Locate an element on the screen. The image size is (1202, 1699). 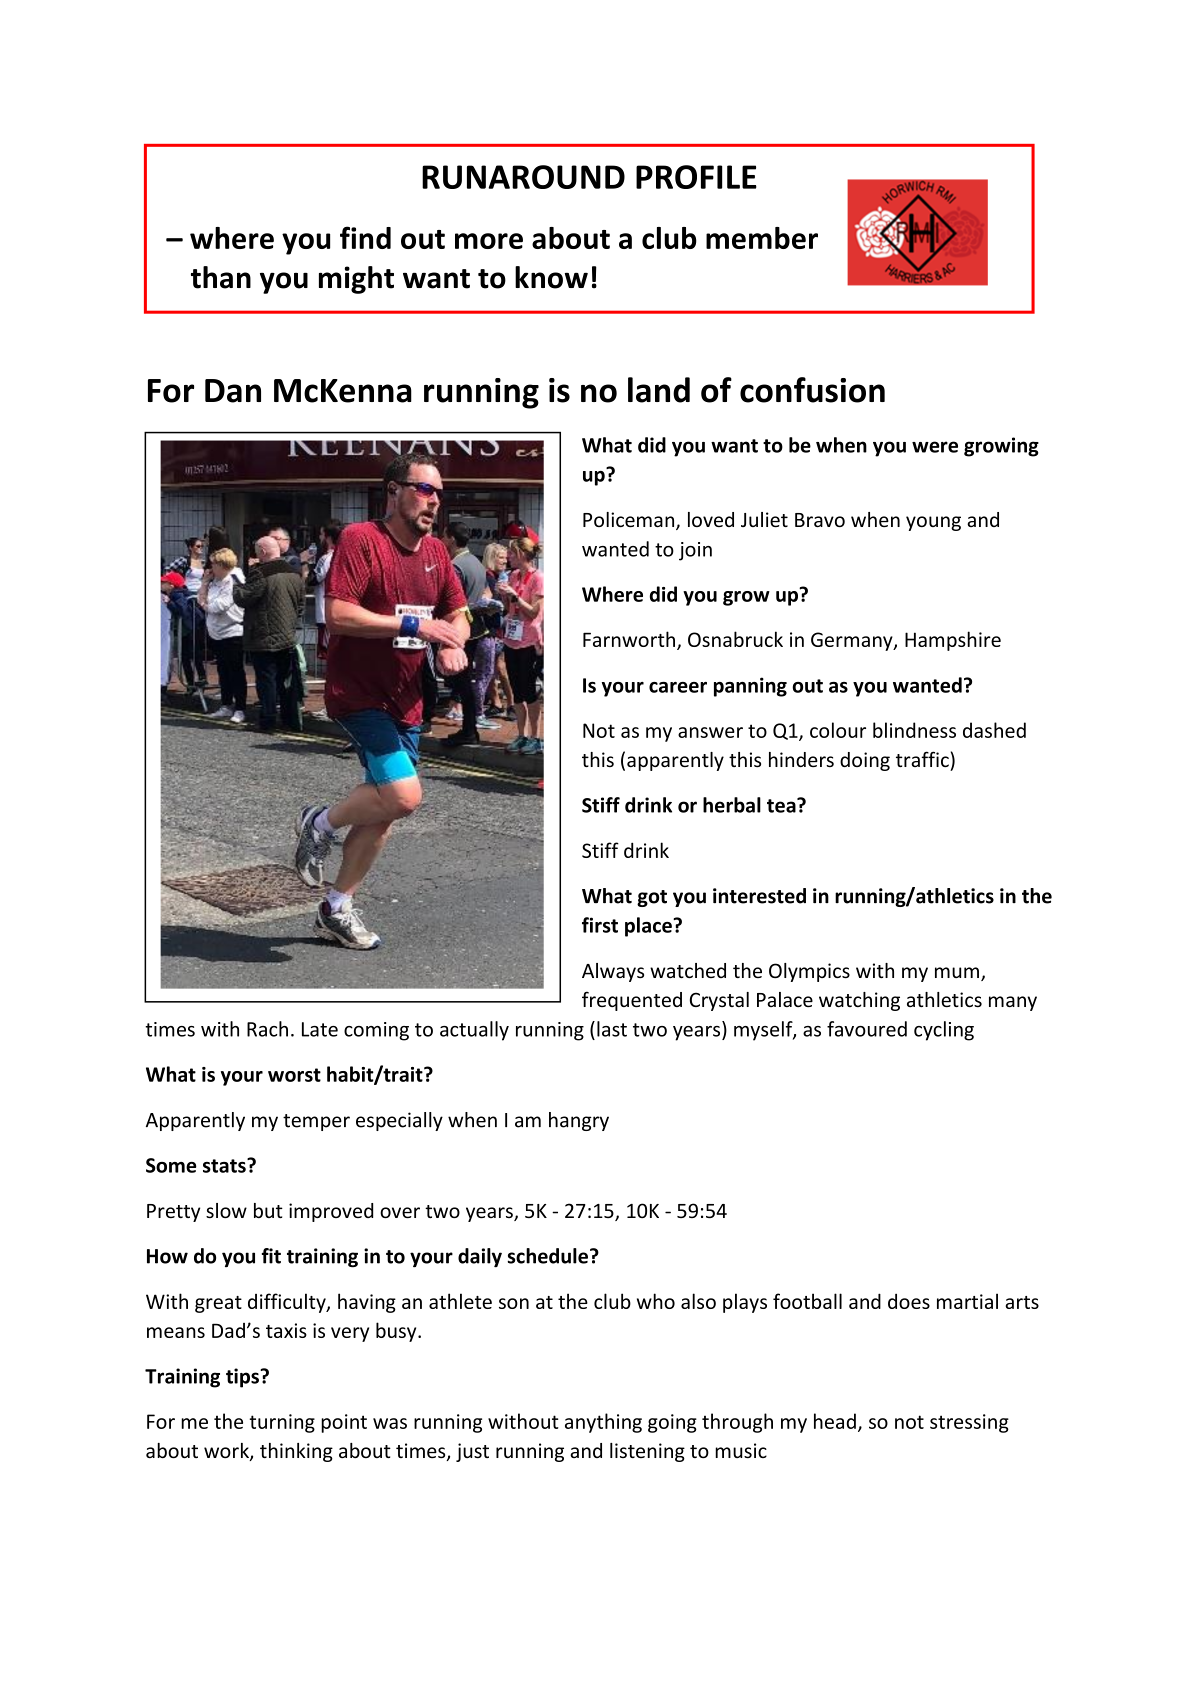
got is located at coordinates (652, 898).
